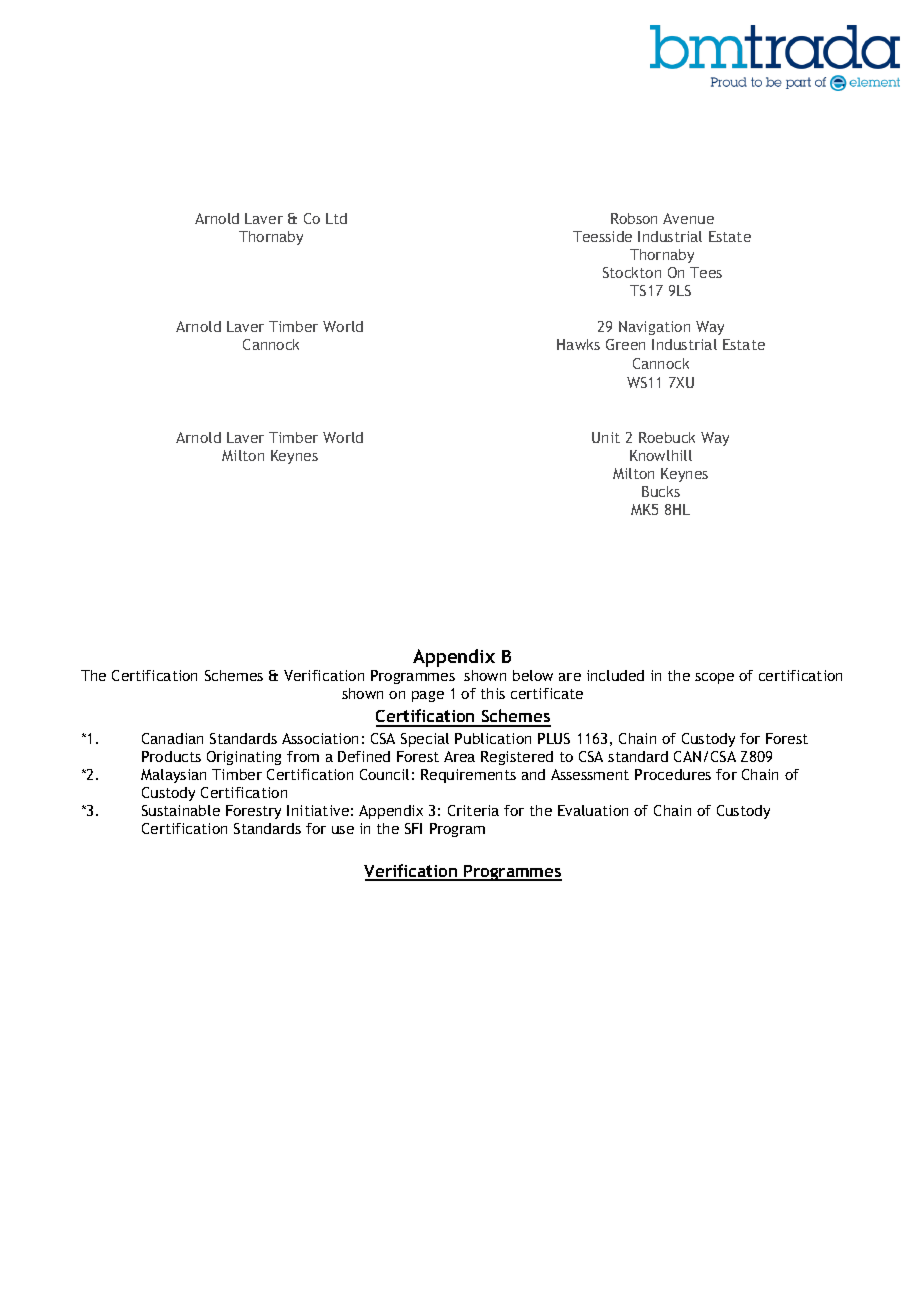 The image size is (924, 1308). What do you see at coordinates (181, 810) in the page?
I see `Sustainable` at bounding box center [181, 810].
